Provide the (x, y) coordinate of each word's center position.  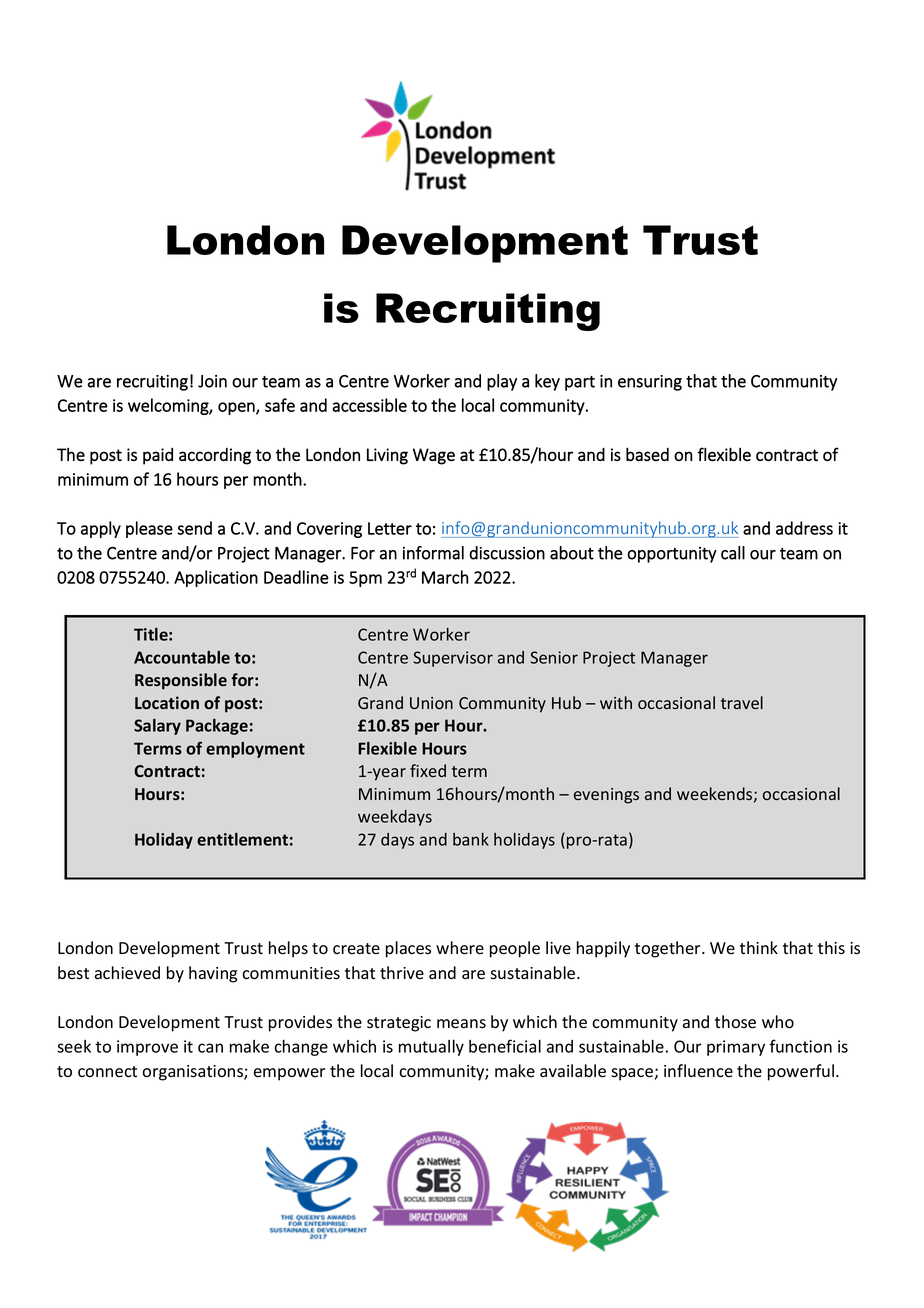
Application (216, 578)
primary (736, 1048)
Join (212, 381)
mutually (431, 1048)
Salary (157, 727)
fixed (428, 770)
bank (471, 839)
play (502, 382)
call (733, 553)
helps (288, 949)
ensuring (650, 383)
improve (147, 1048)
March (445, 577)
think (759, 947)
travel (742, 702)
